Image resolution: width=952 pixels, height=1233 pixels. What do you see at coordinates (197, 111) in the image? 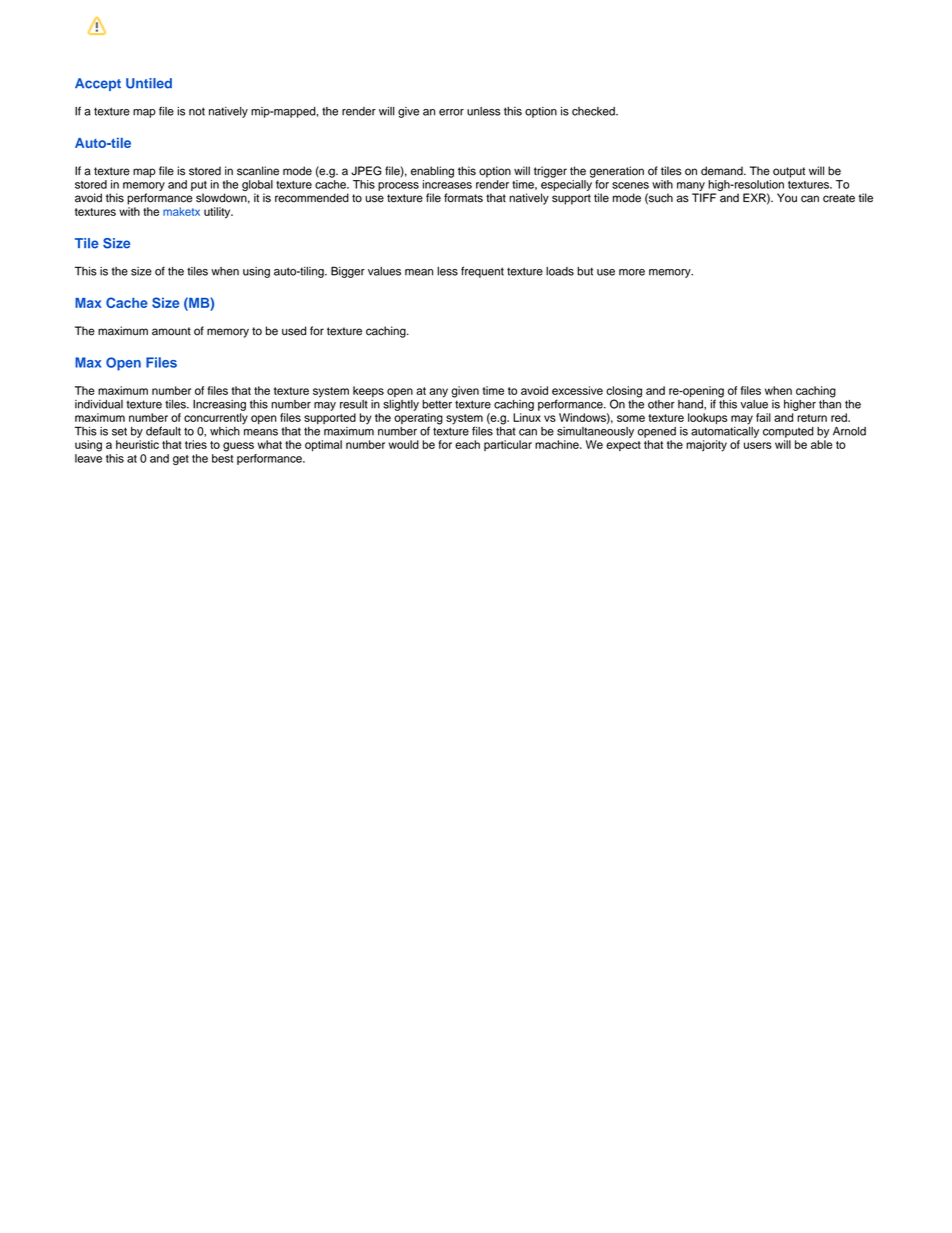
I see `not` at bounding box center [197, 111].
